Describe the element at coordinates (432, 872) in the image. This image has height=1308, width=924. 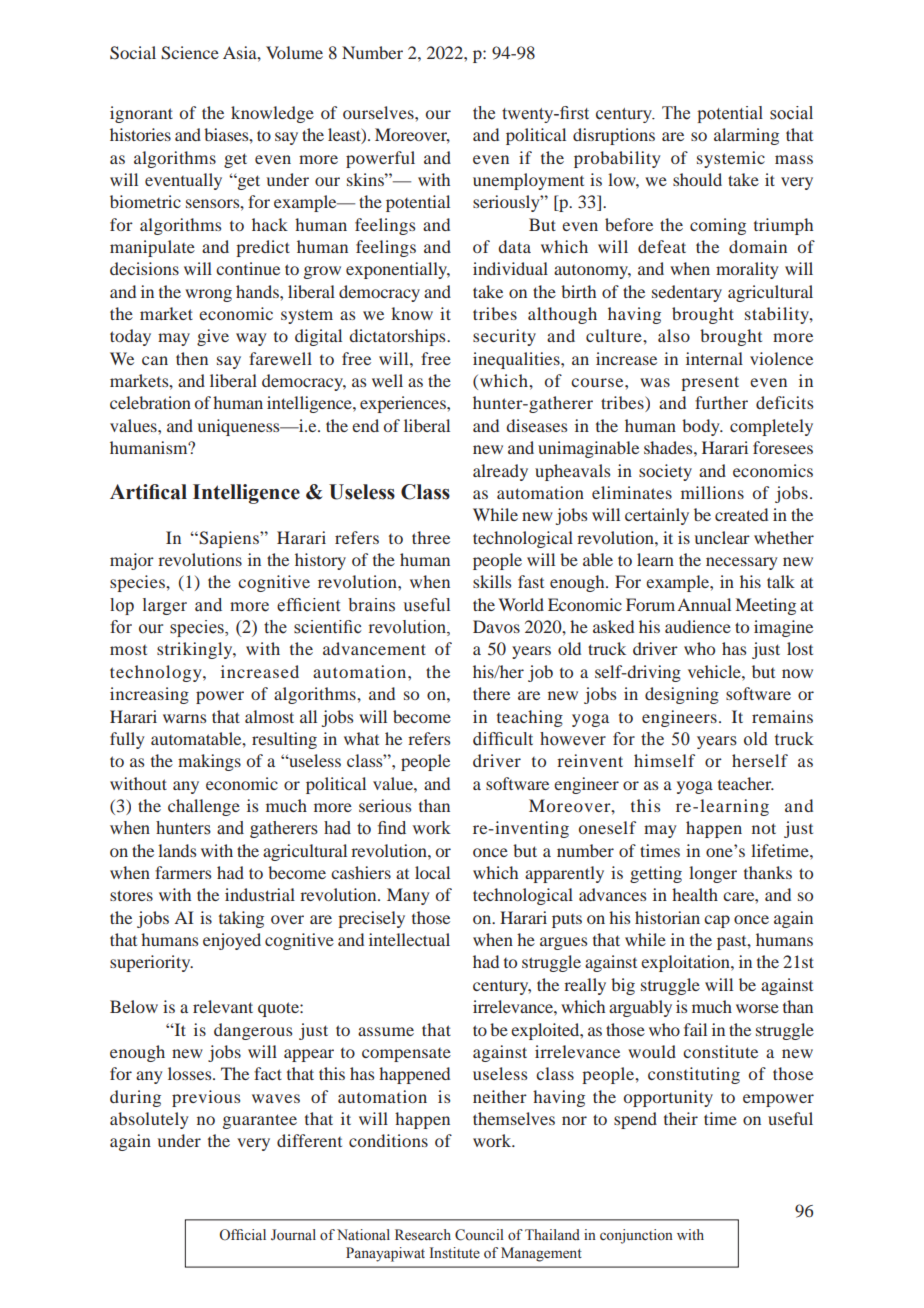
I see `local` at that location.
